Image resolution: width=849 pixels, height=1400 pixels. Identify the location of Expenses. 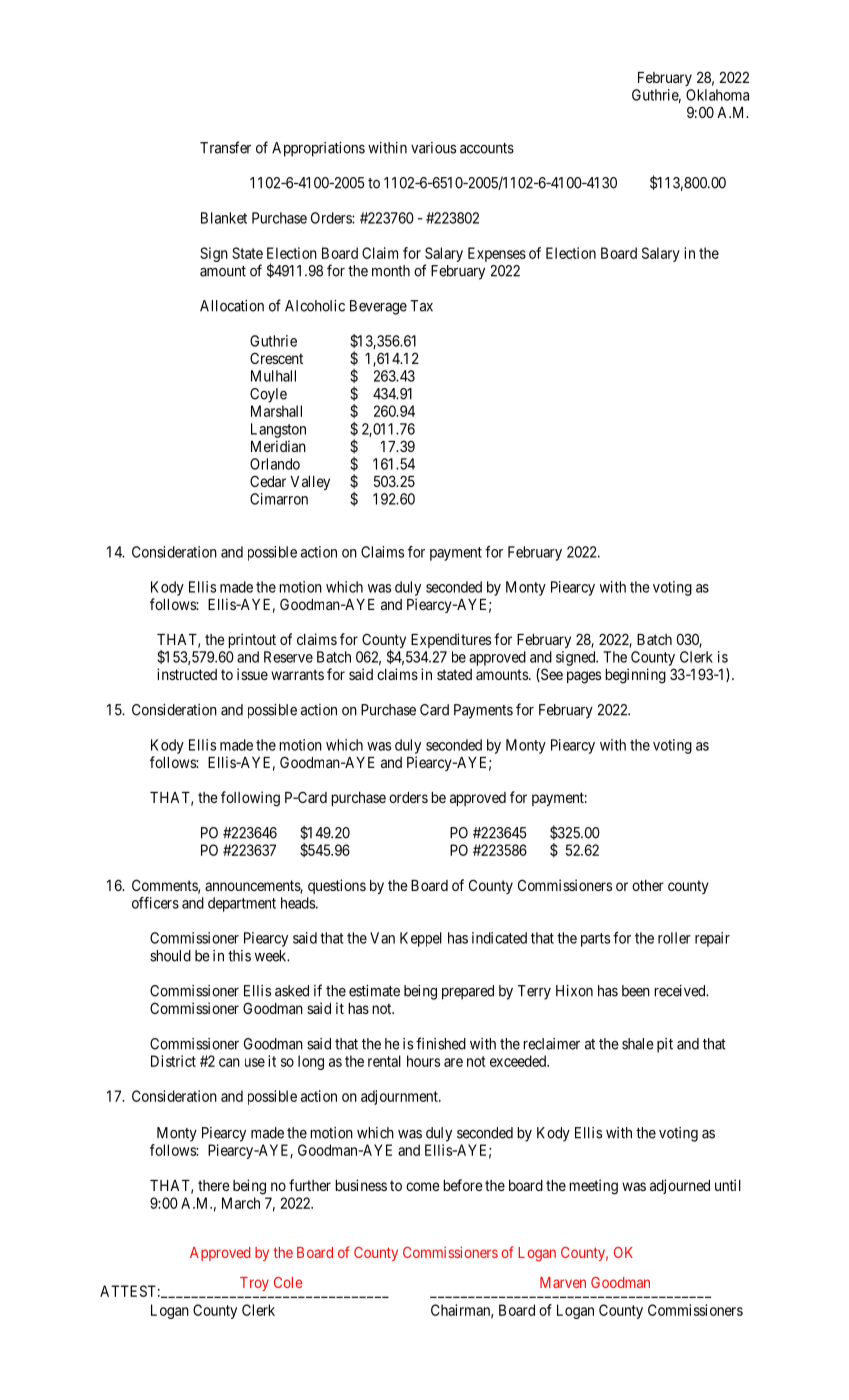
(497, 254).
